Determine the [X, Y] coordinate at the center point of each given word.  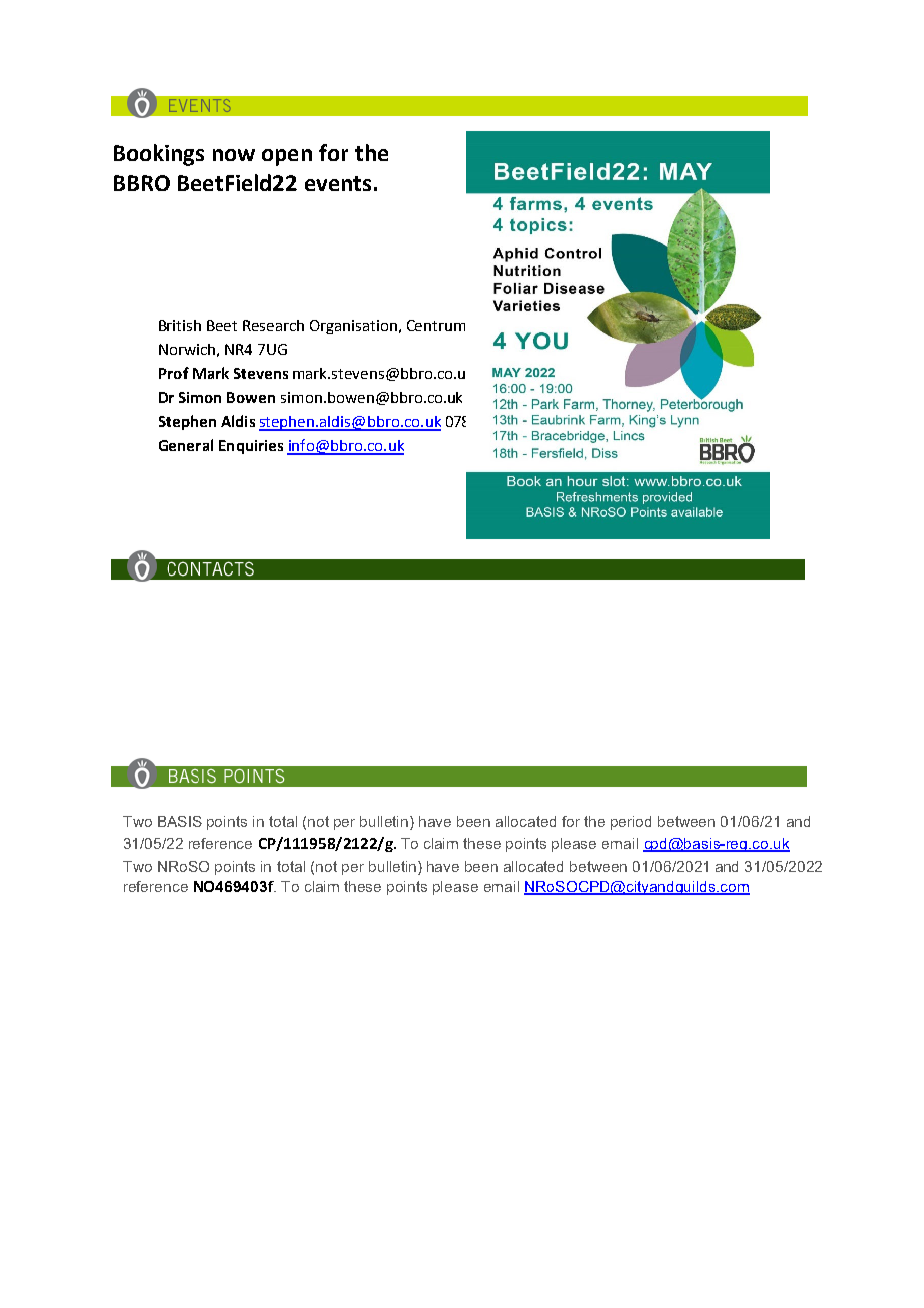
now [234, 155]
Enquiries [251, 447]
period [631, 823]
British [180, 325]
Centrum [436, 325]
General [186, 445]
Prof [174, 373]
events [338, 183]
